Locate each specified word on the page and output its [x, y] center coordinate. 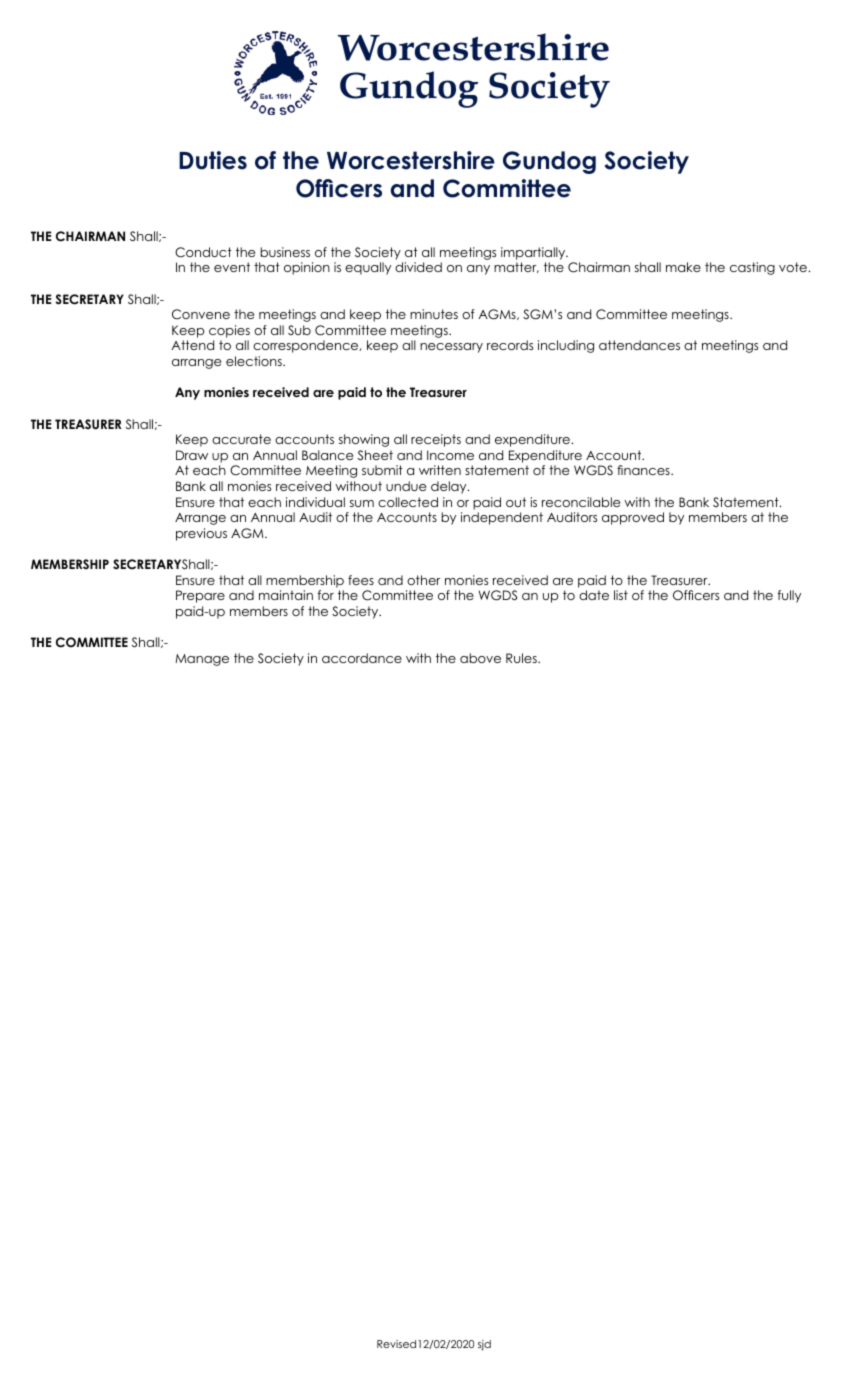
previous [201, 534]
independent [502, 518]
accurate [241, 439]
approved [633, 518]
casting [752, 268]
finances [644, 470]
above [480, 658]
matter [516, 267]
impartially [534, 253]
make [683, 267]
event [232, 267]
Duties [213, 160]
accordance [362, 658]
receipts [436, 440]
